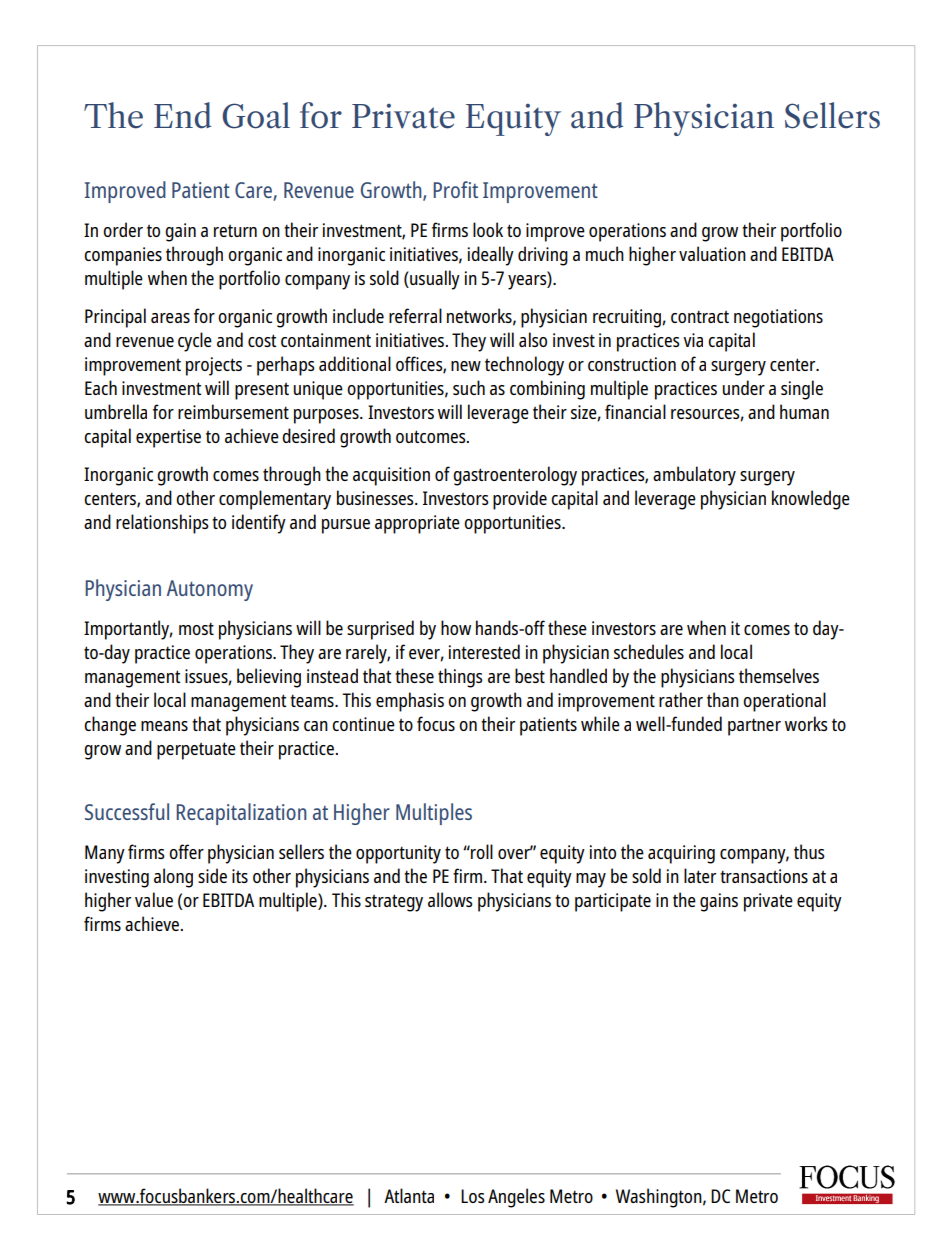 The width and height of the image is (952, 1233). I want to click on Los, so click(473, 1196).
